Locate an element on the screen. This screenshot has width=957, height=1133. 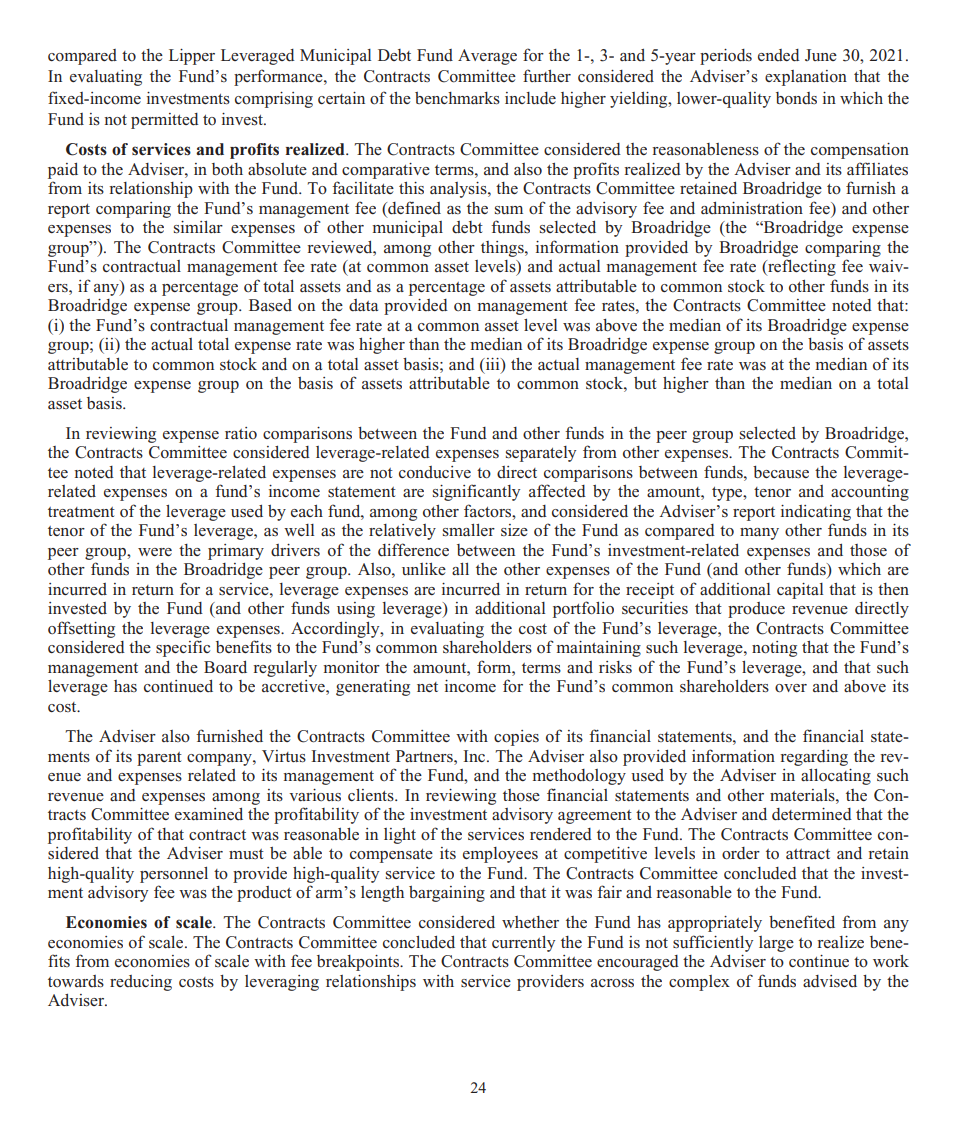
were is located at coordinates (155, 552).
